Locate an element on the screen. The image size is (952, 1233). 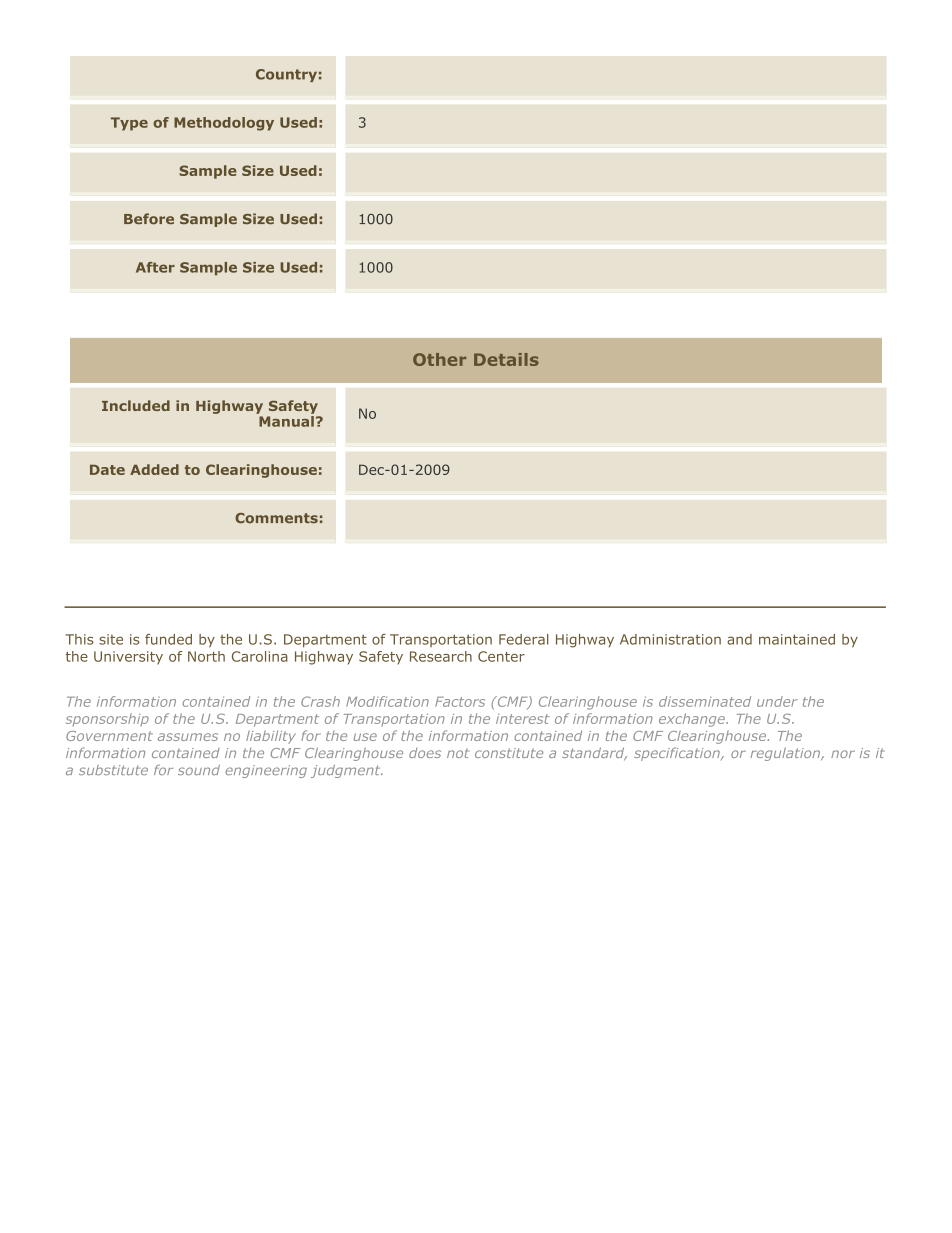
Details is located at coordinates (506, 359).
